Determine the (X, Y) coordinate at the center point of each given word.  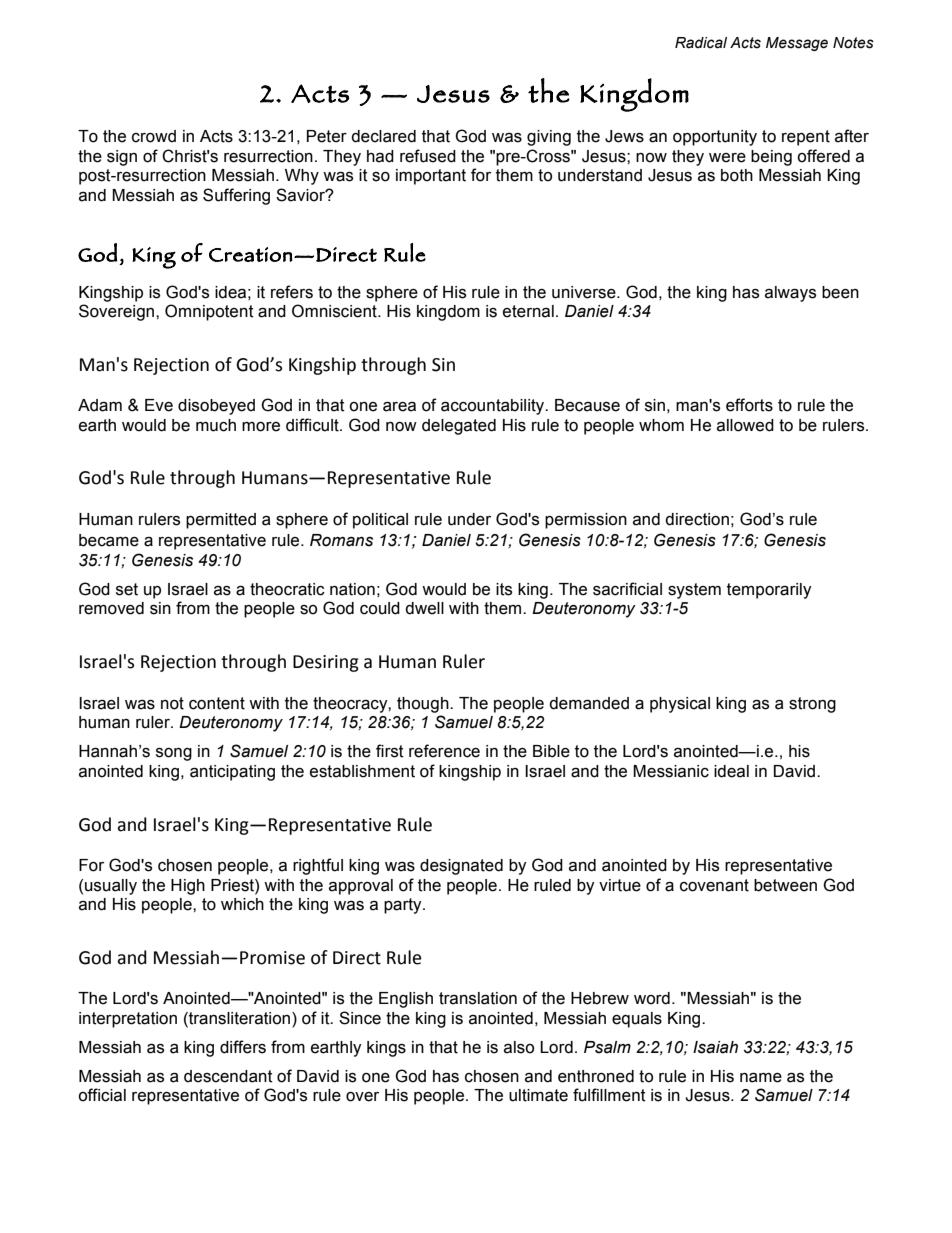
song (174, 754)
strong (812, 705)
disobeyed (216, 407)
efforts (749, 405)
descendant (228, 1076)
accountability (494, 407)
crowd (154, 136)
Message (797, 44)
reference (444, 751)
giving (549, 138)
